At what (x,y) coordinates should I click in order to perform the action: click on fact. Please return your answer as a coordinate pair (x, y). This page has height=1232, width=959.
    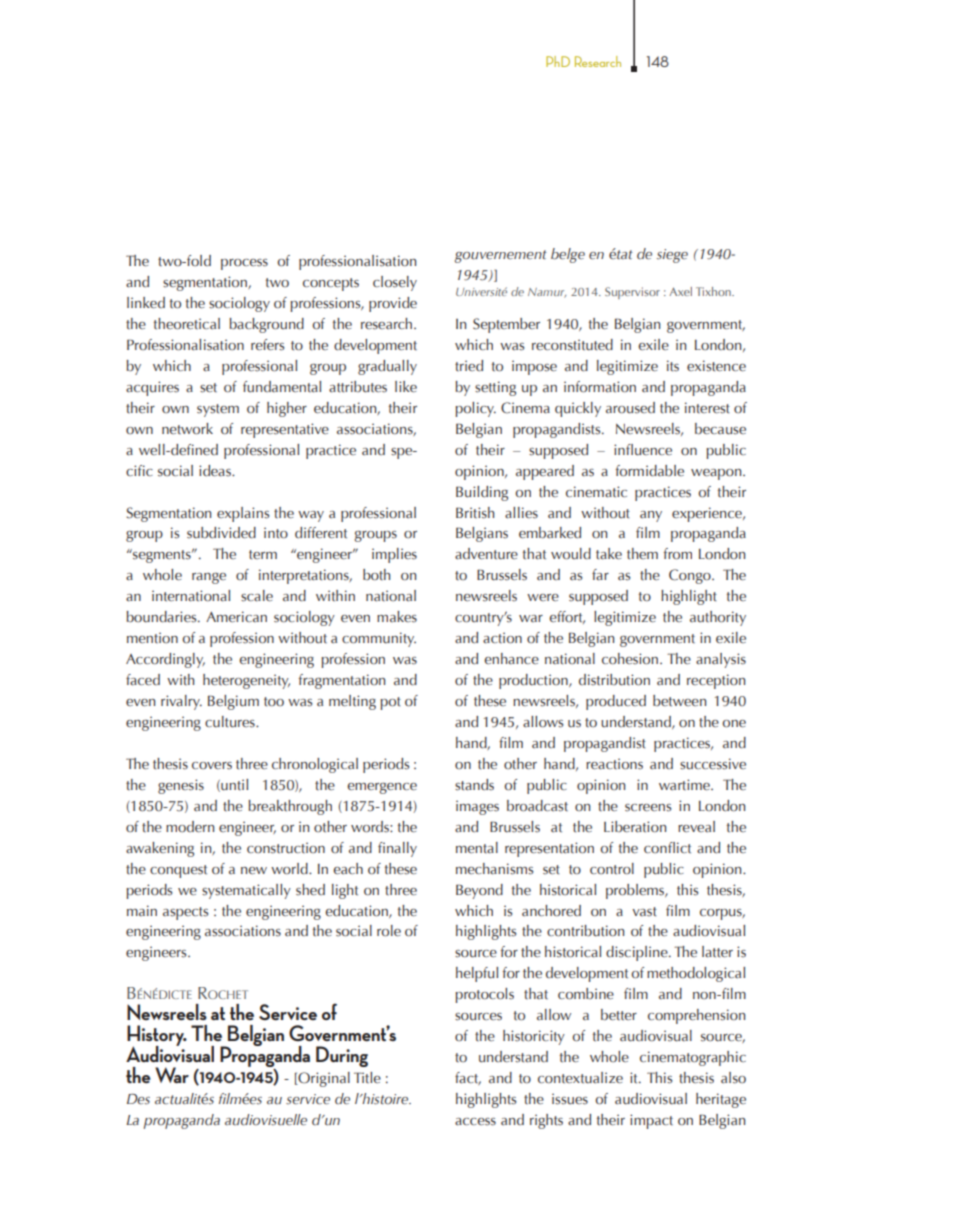
    Looking at the image, I should click on (468, 1078).
